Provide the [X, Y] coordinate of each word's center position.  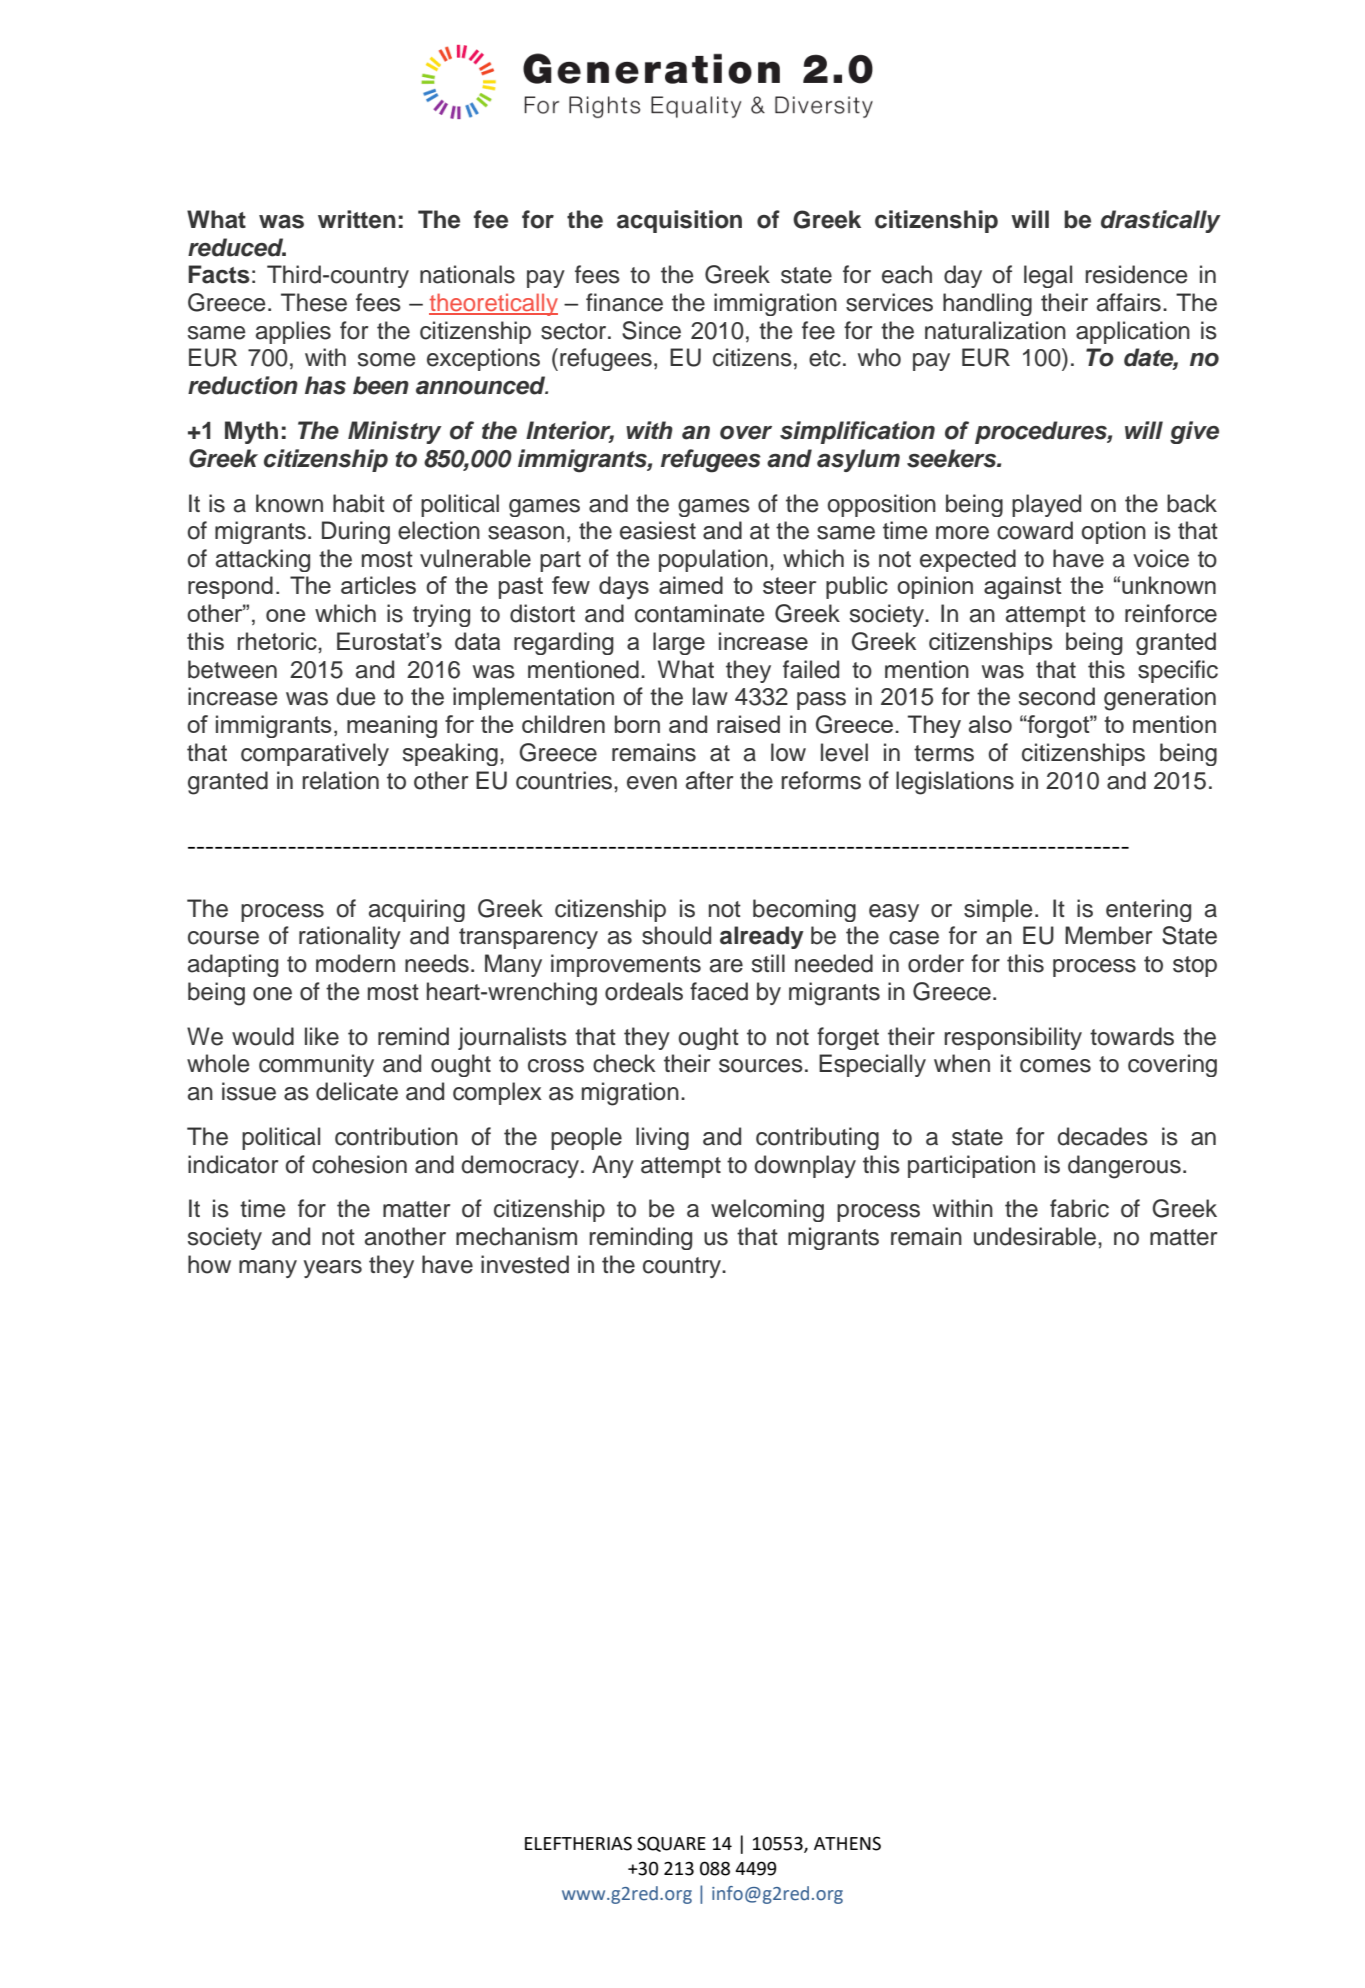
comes [1055, 1066]
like [322, 1036]
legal [1048, 276]
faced [719, 991]
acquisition [679, 221]
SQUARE [671, 1844]
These [314, 302]
